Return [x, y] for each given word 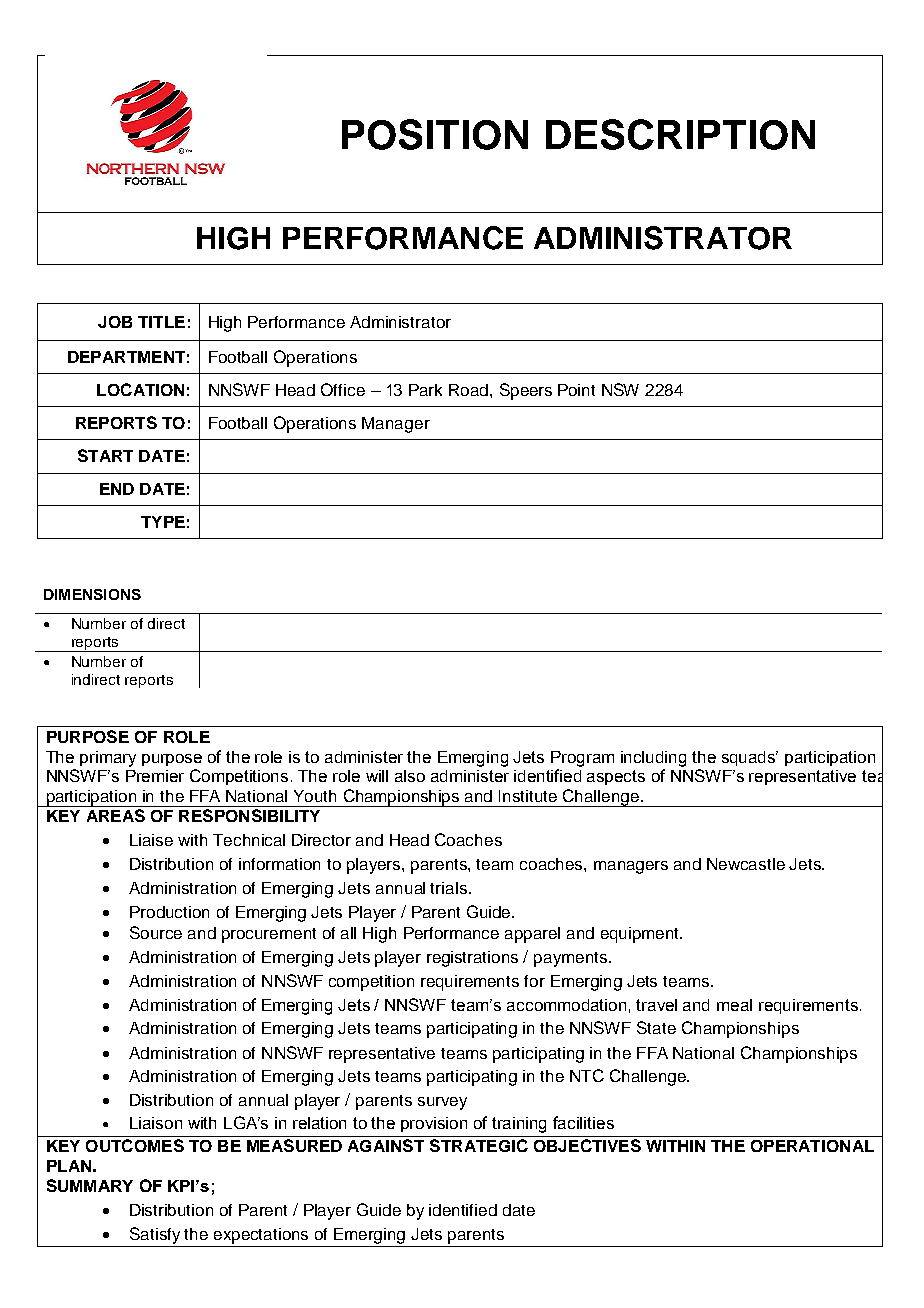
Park [425, 390]
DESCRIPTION [680, 134]
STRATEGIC [479, 1145]
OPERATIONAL [812, 1146]
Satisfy [155, 1235]
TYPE [163, 522]
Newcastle [746, 864]
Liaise [151, 840]
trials [448, 888]
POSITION [435, 134]
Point [576, 390]
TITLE [161, 322]
